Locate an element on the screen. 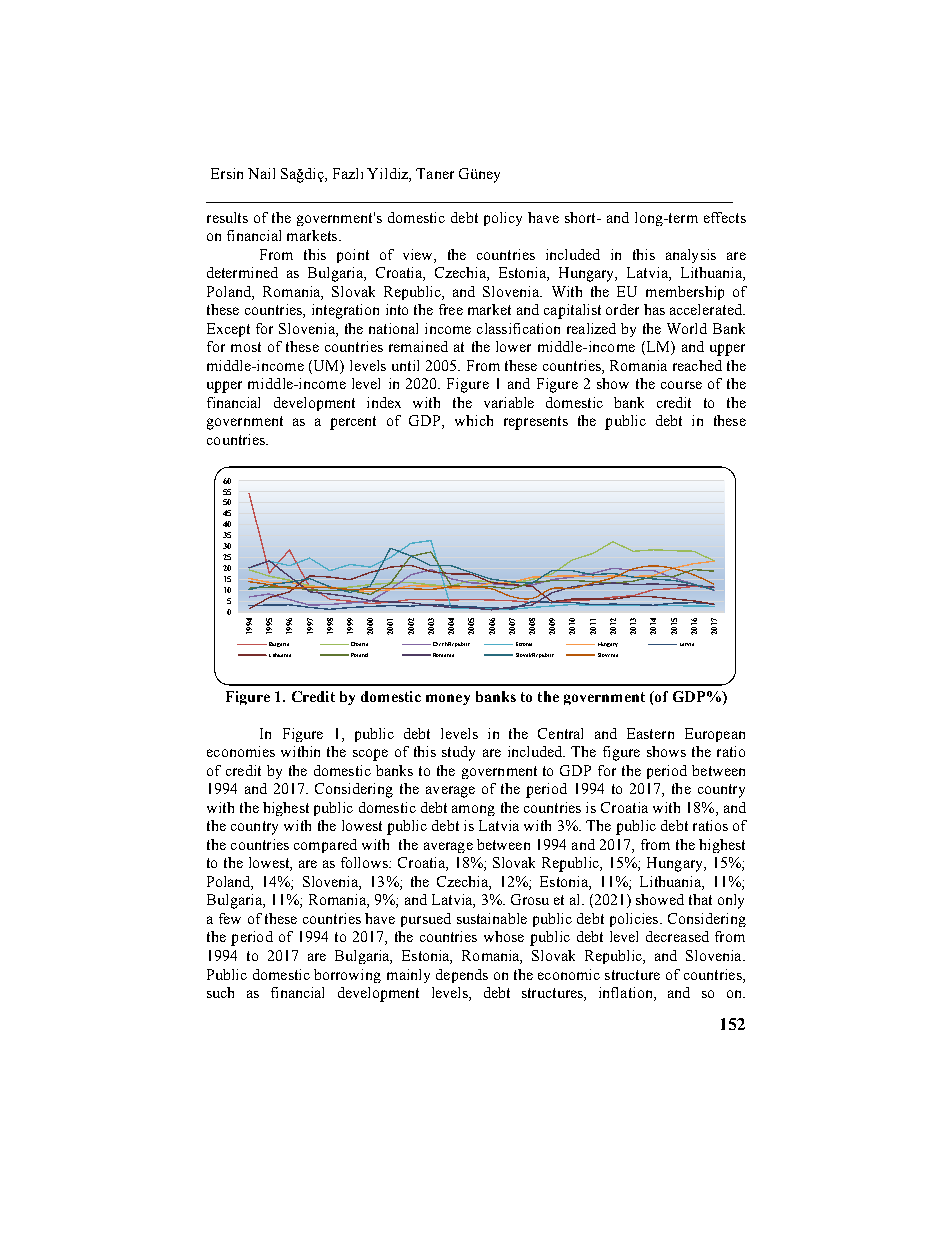 This screenshot has width=952, height=1233. percent is located at coordinates (353, 423).
